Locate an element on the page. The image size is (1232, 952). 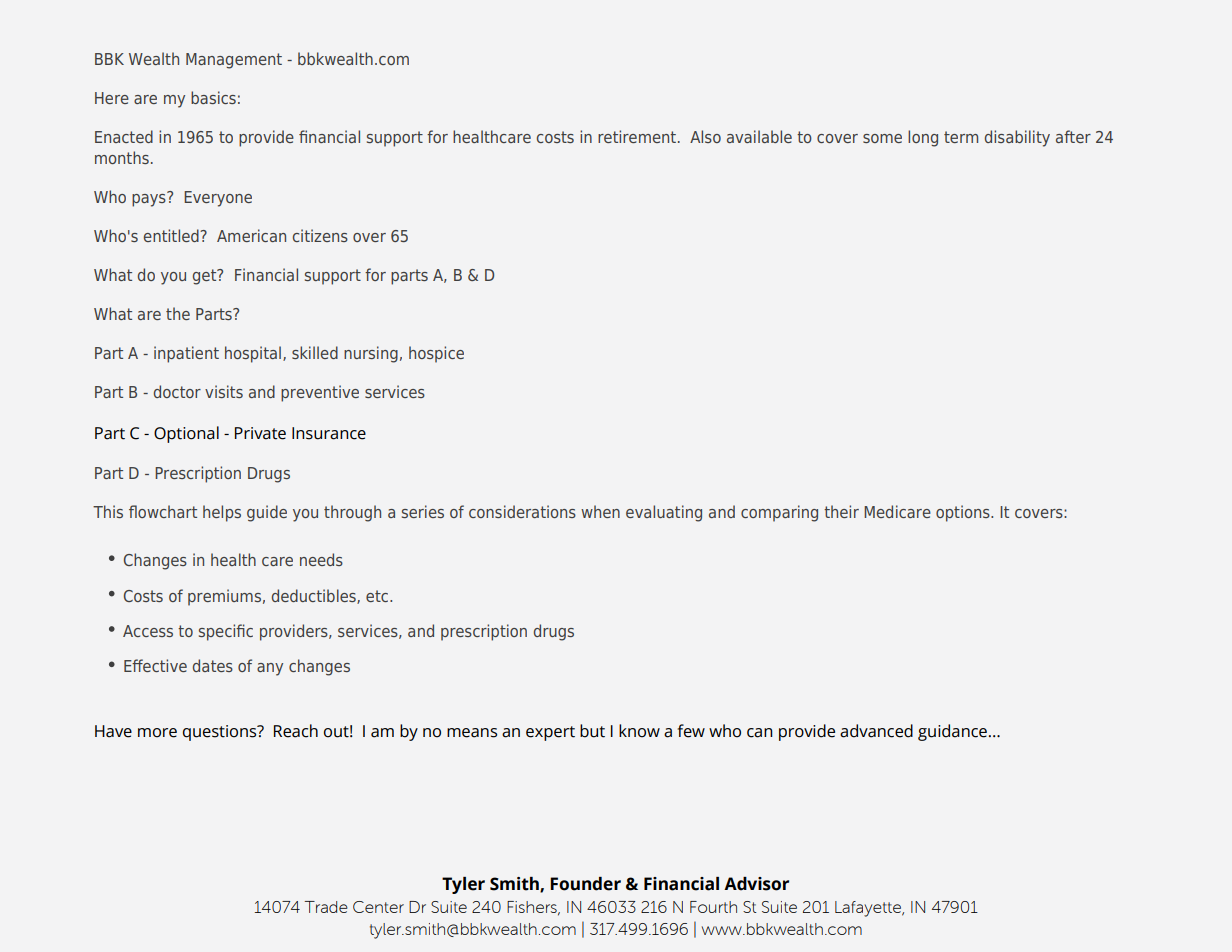
options is located at coordinates (964, 513).
